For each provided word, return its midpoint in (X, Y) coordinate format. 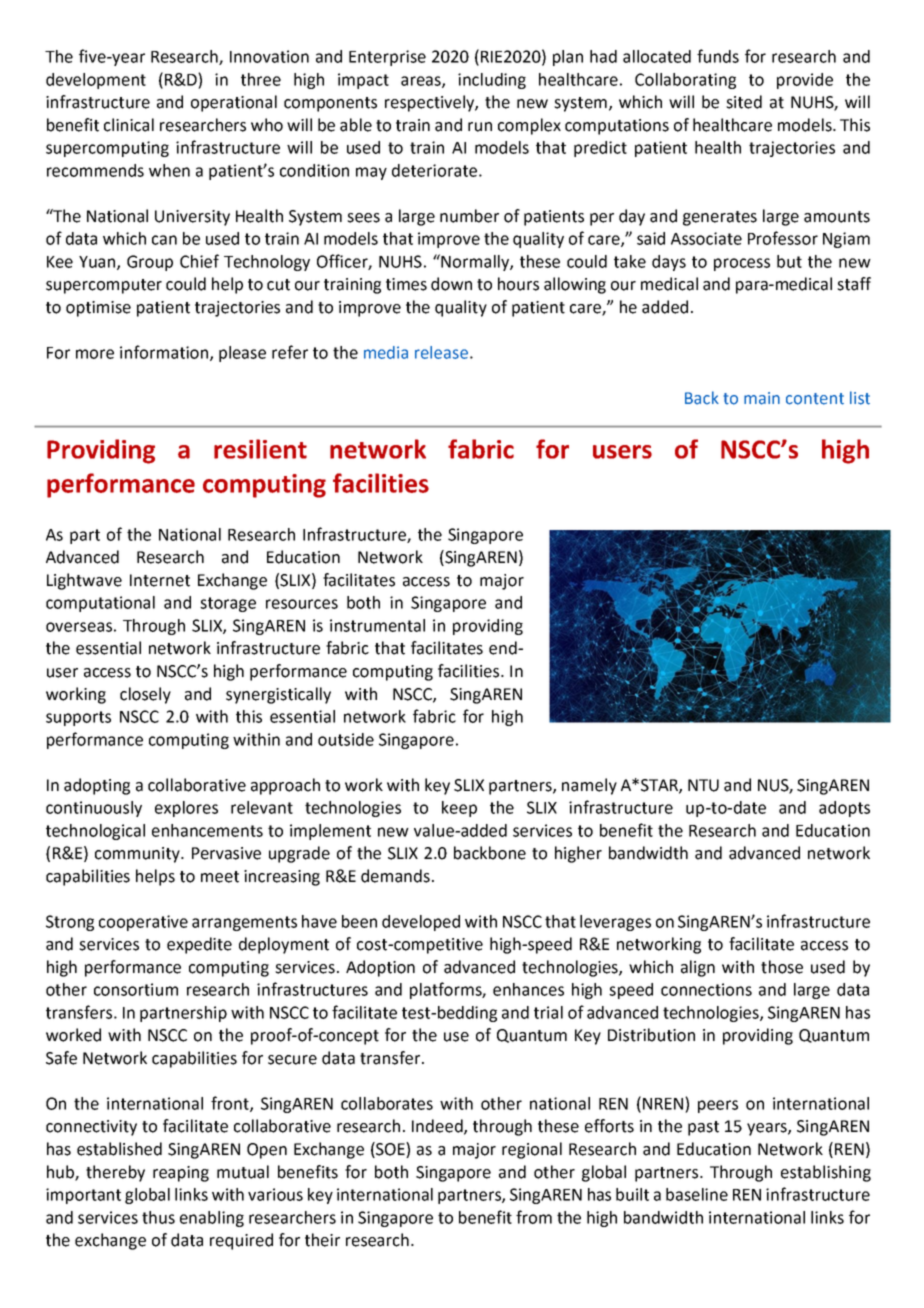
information (165, 353)
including (492, 81)
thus (158, 1217)
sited (744, 102)
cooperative (143, 923)
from (534, 1217)
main (762, 398)
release (441, 352)
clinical (129, 125)
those (782, 967)
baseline (697, 1194)
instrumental (377, 625)
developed (421, 923)
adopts (844, 809)
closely (145, 695)
